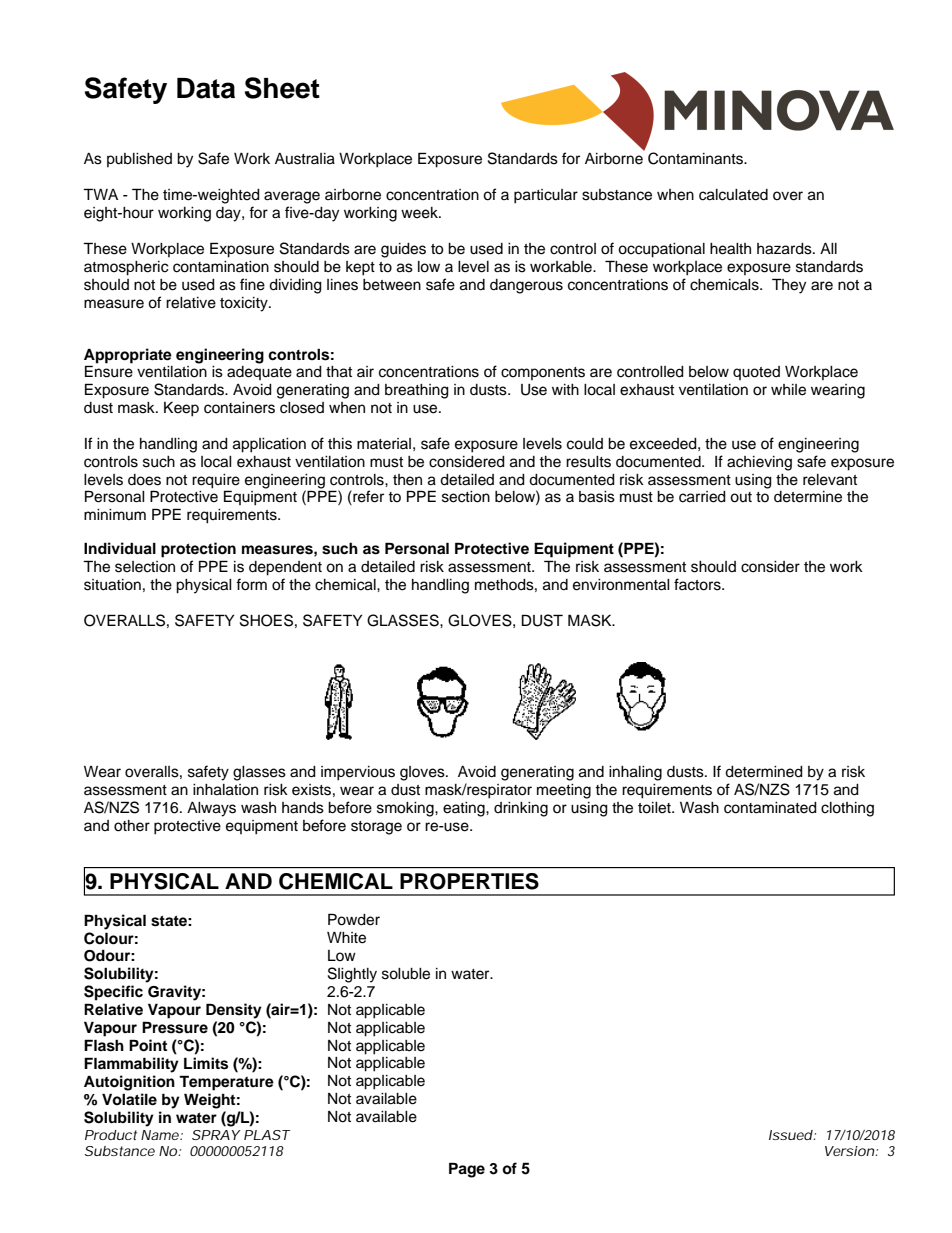  I want to click on factors, so click(698, 584).
